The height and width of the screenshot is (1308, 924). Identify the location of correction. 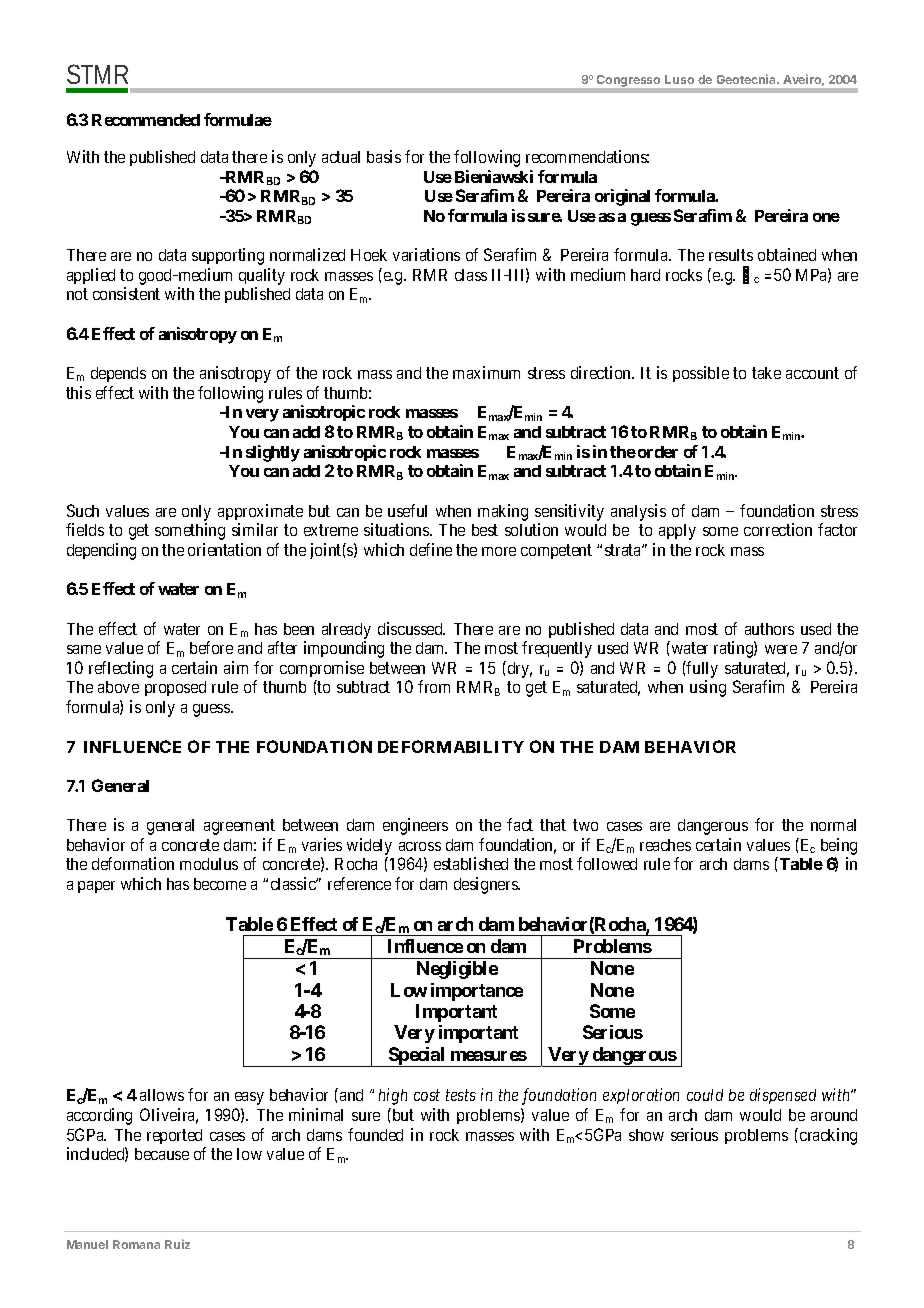
(778, 529).
